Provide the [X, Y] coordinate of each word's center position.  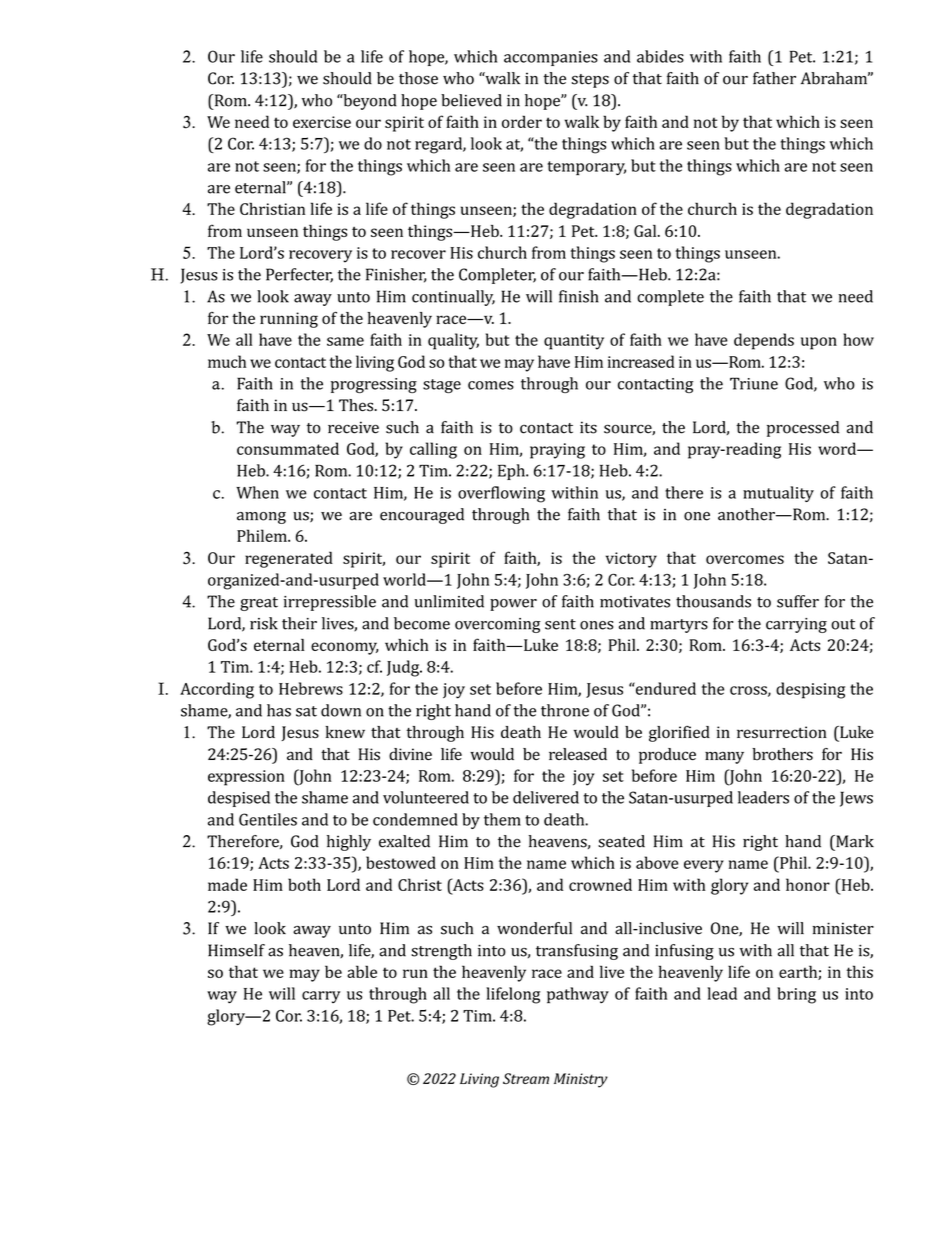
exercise [322, 122]
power [513, 605]
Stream [526, 1078]
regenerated [289, 559]
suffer [798, 601]
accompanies [551, 58]
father [774, 78]
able [362, 971]
